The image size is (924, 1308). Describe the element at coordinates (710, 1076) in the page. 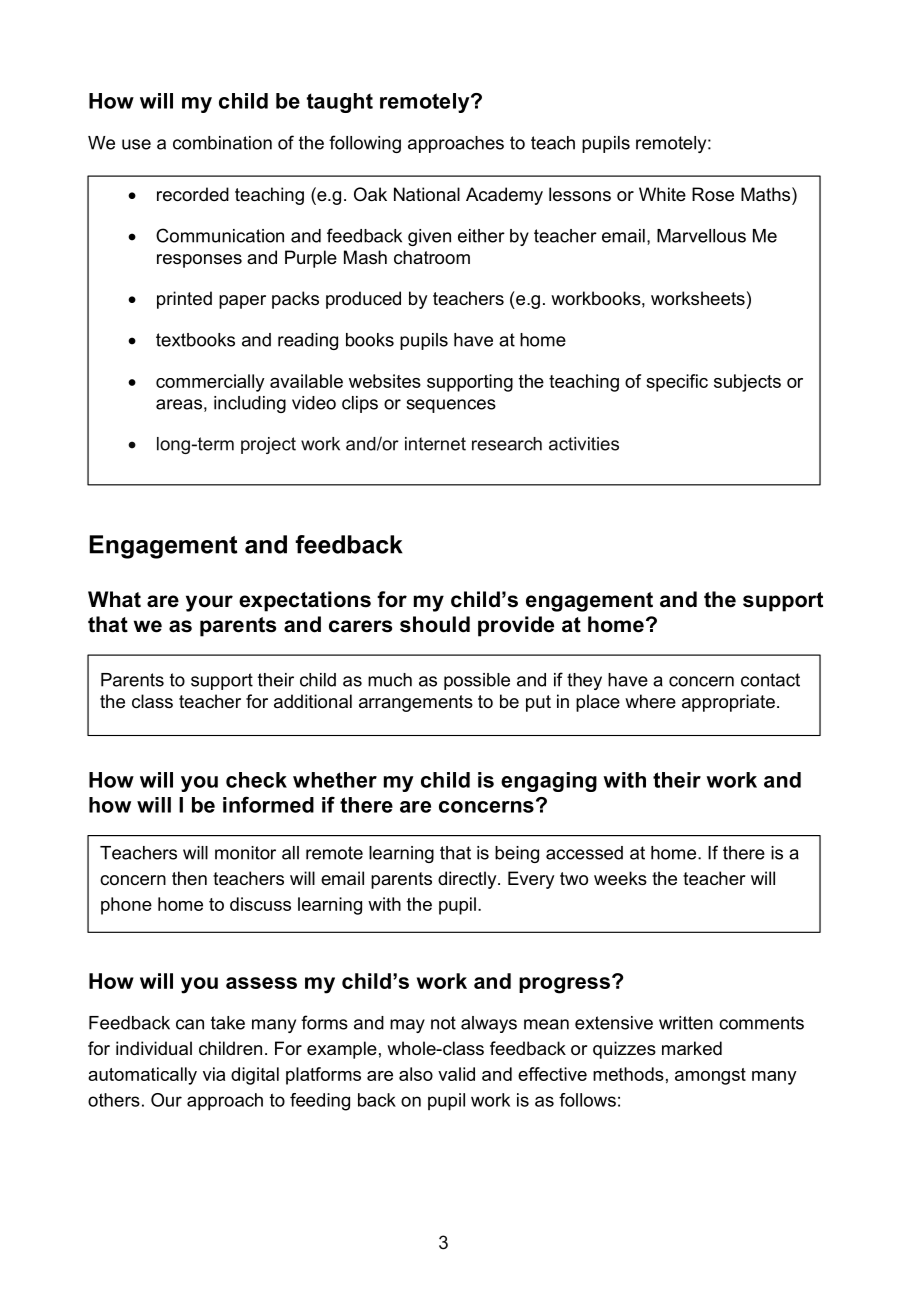

I see `amongst` at that location.
